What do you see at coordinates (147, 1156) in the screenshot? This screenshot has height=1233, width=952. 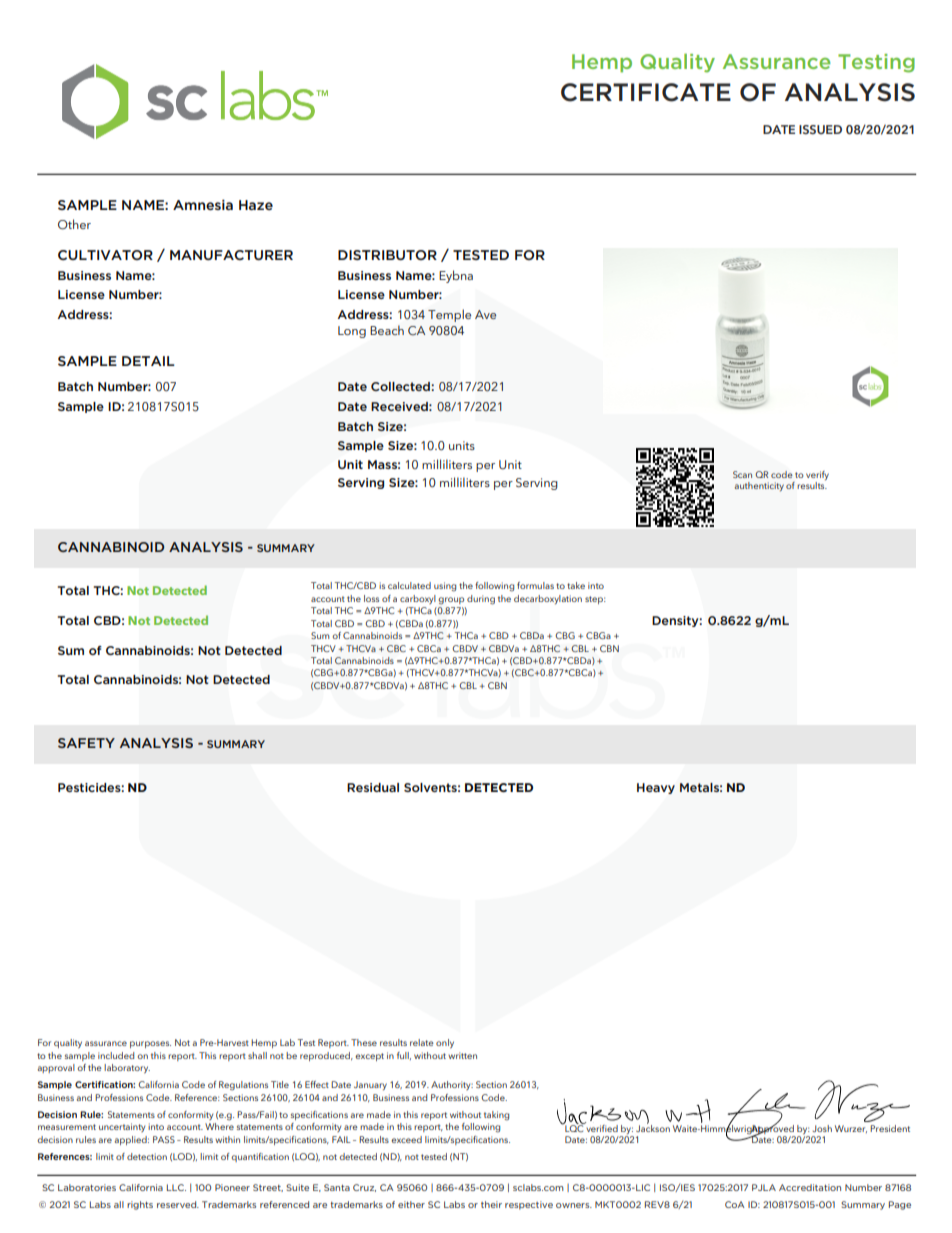 I see `detection` at bounding box center [147, 1156].
